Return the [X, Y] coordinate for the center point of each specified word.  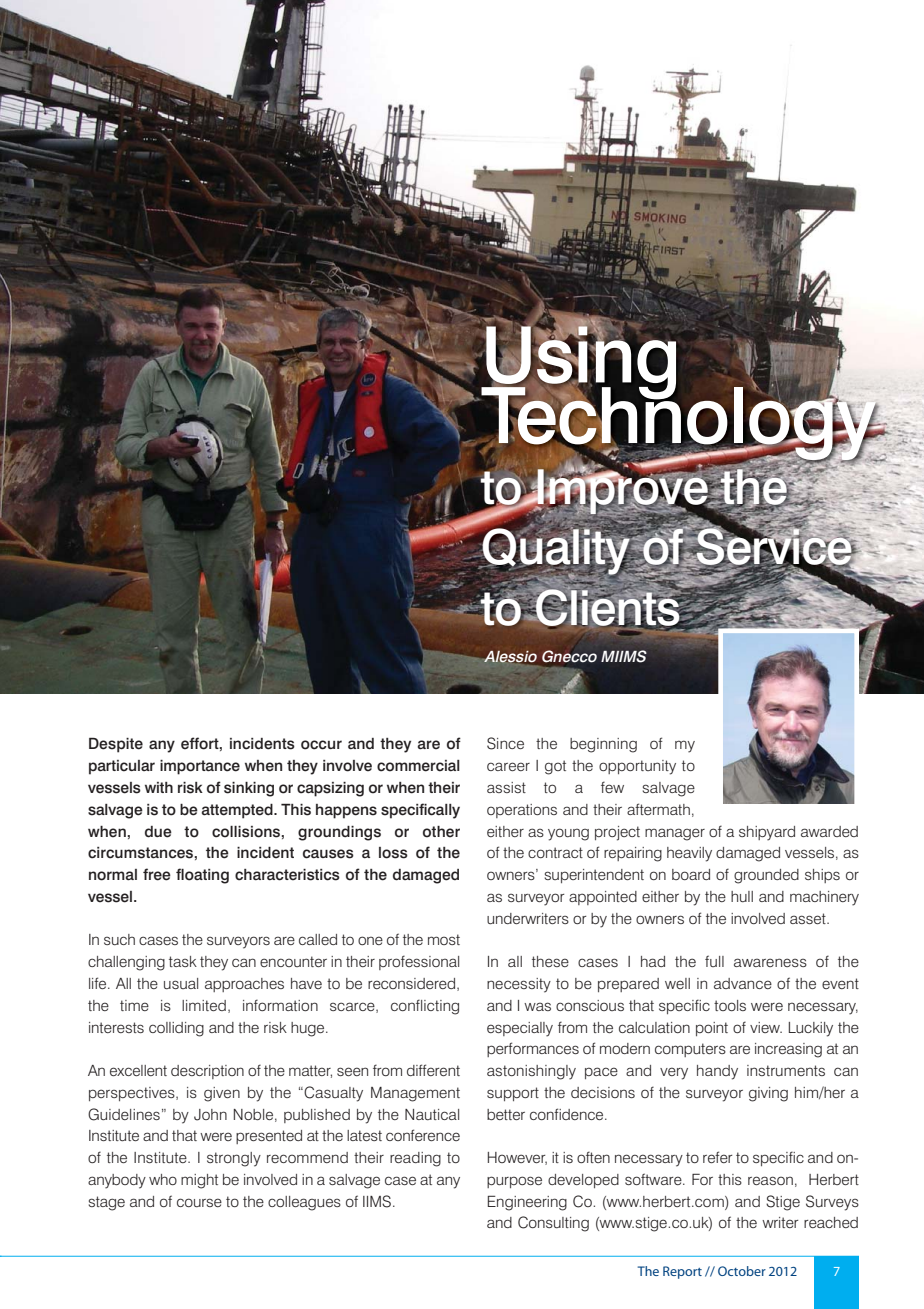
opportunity [637, 767]
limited [204, 1005]
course [199, 1202]
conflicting [425, 1007]
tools [730, 1005]
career [508, 766]
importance [200, 767]
